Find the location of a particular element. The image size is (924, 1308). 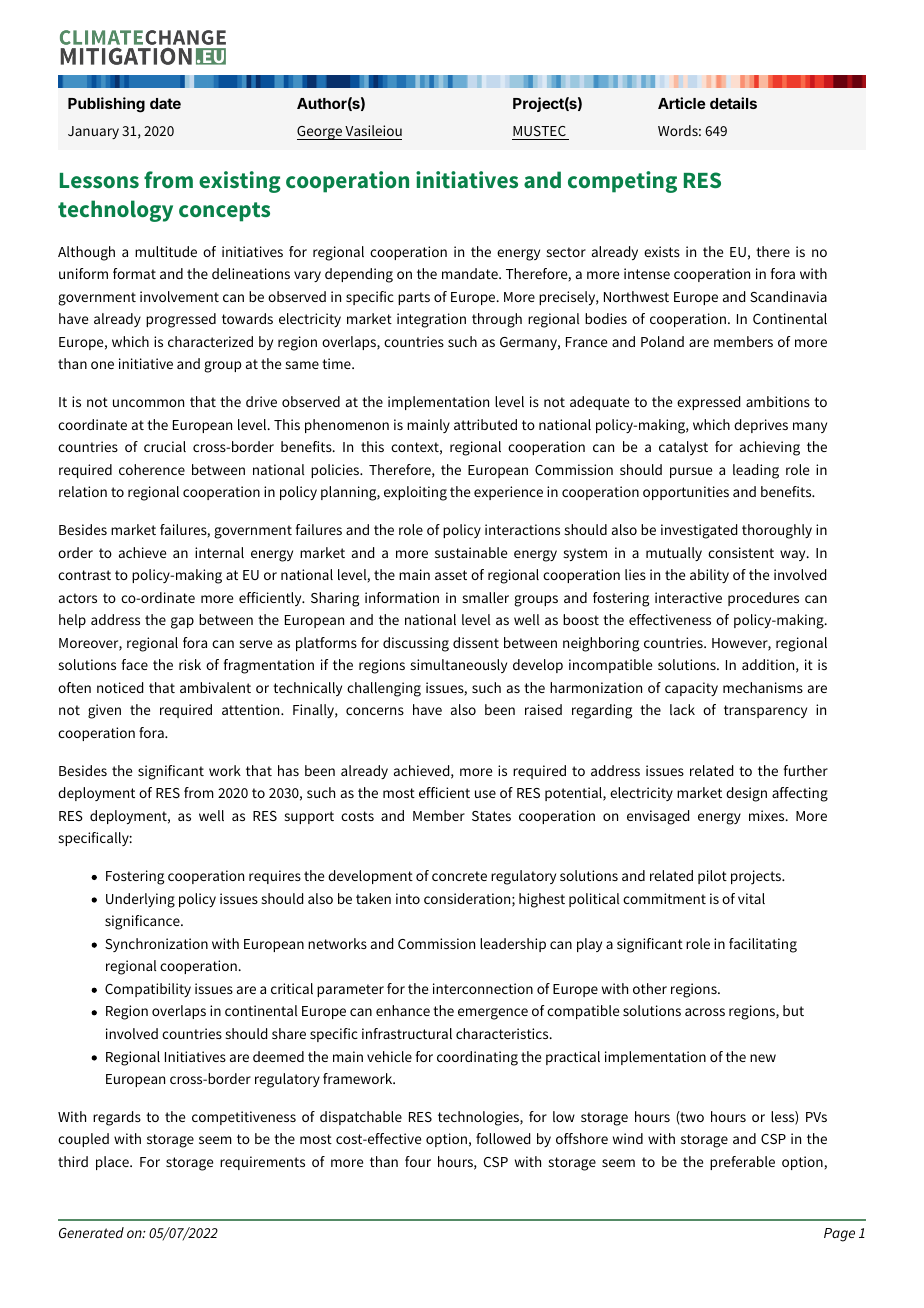

place is located at coordinates (113, 1163).
